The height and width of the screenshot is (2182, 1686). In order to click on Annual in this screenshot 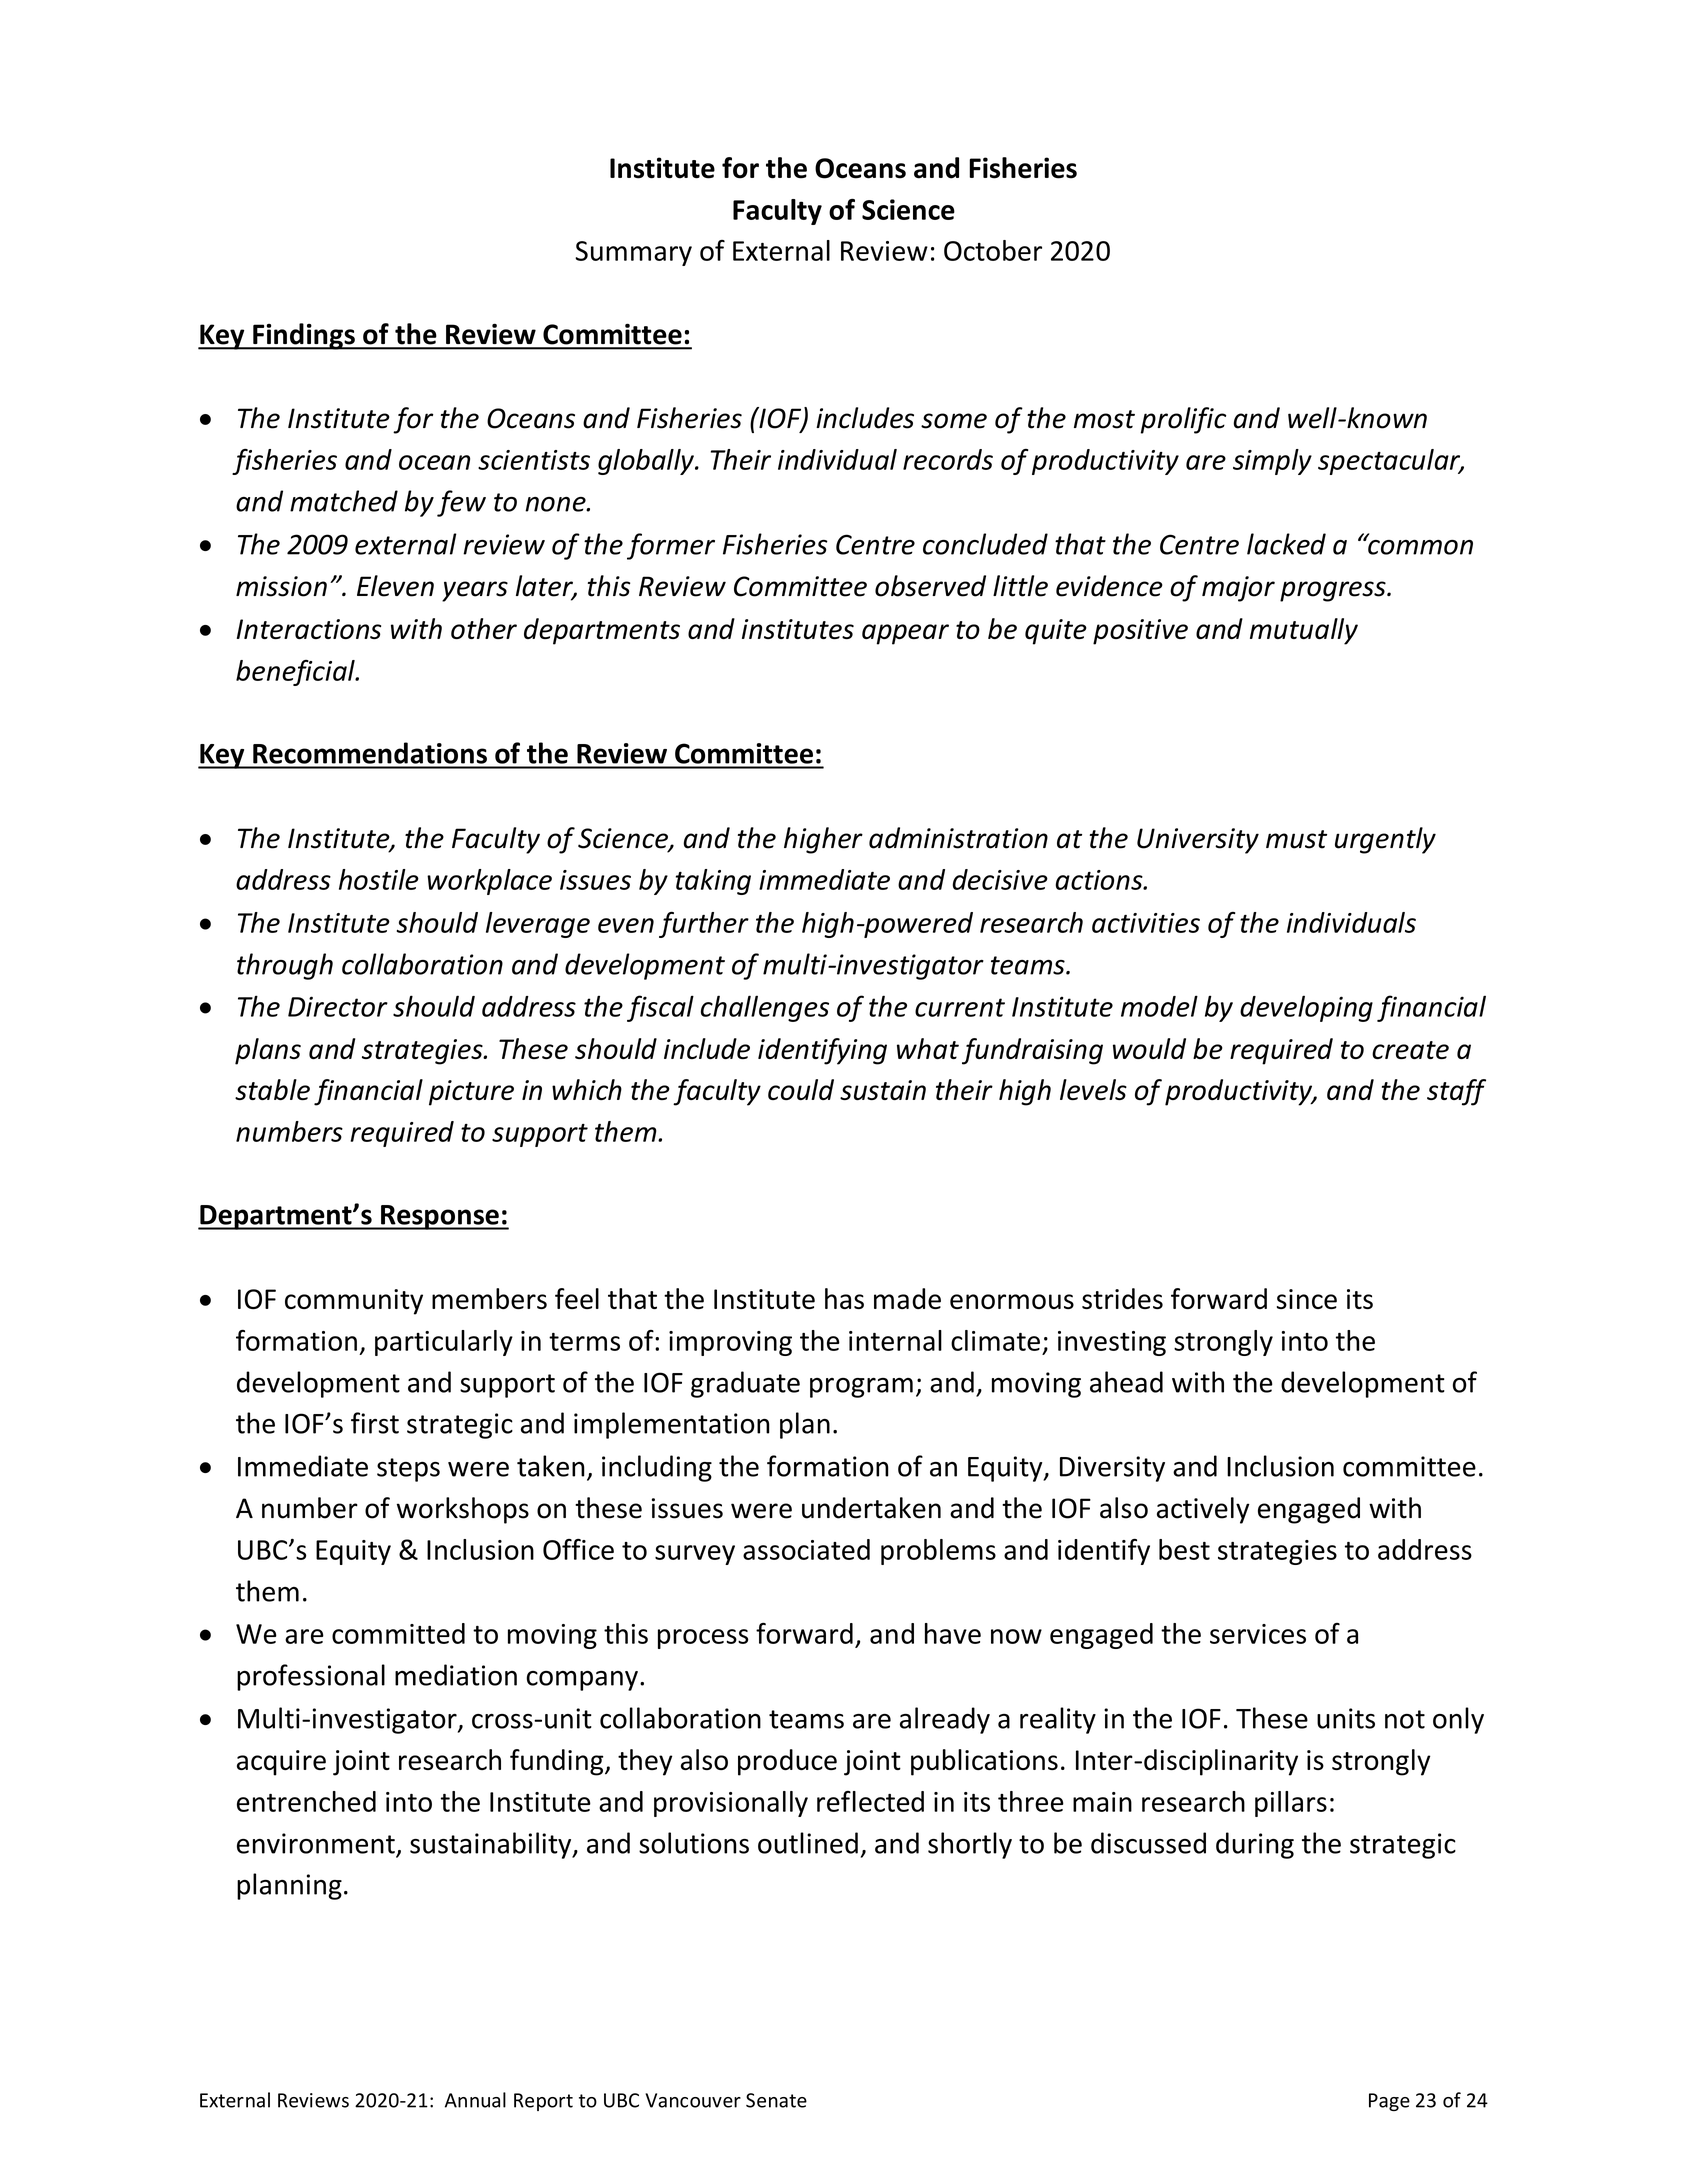, I will do `click(475, 2100)`.
